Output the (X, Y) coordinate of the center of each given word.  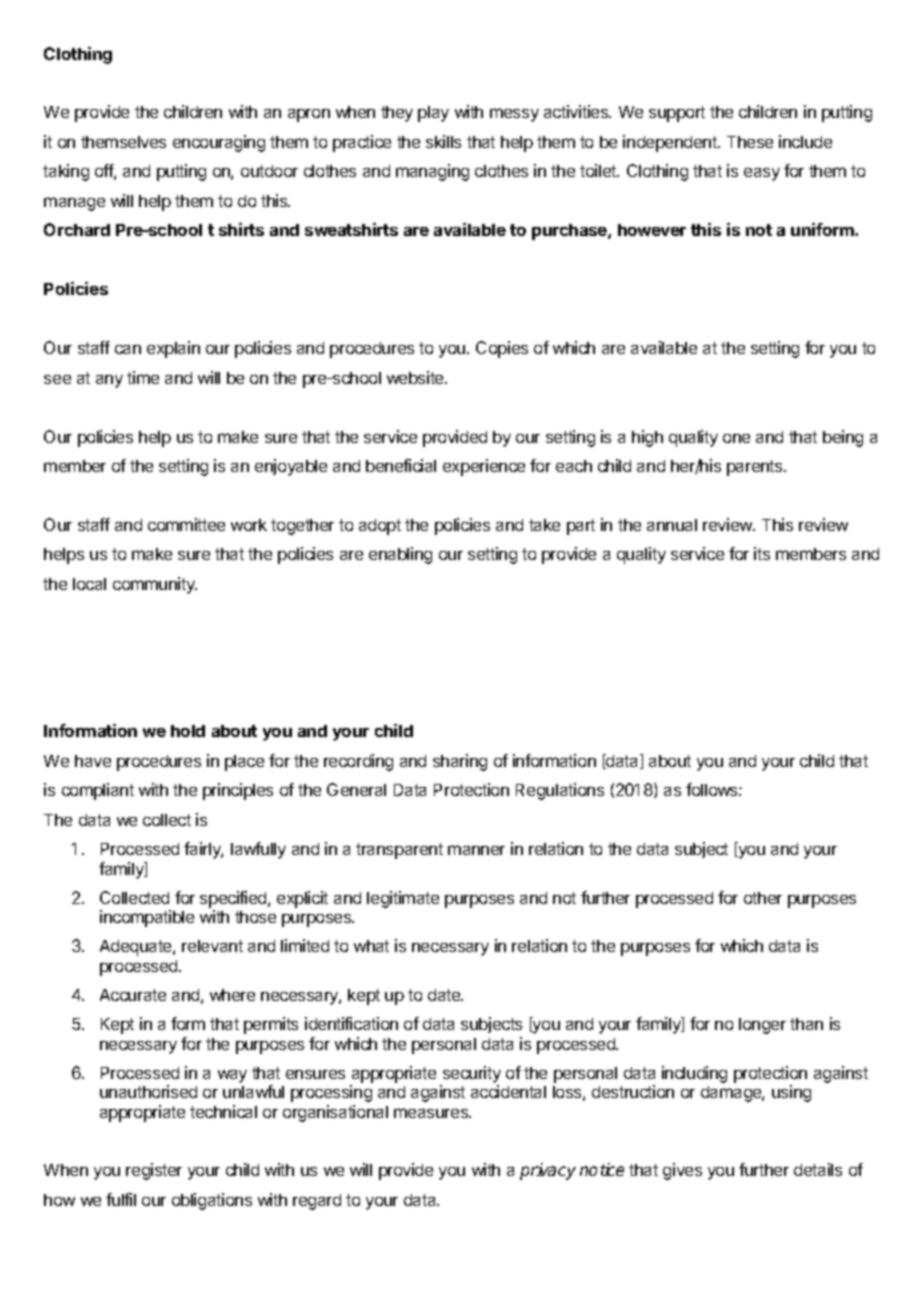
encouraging (219, 143)
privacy (548, 1171)
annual (672, 525)
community (155, 585)
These (750, 142)
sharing (460, 762)
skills (443, 141)
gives (682, 1171)
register (154, 1171)
